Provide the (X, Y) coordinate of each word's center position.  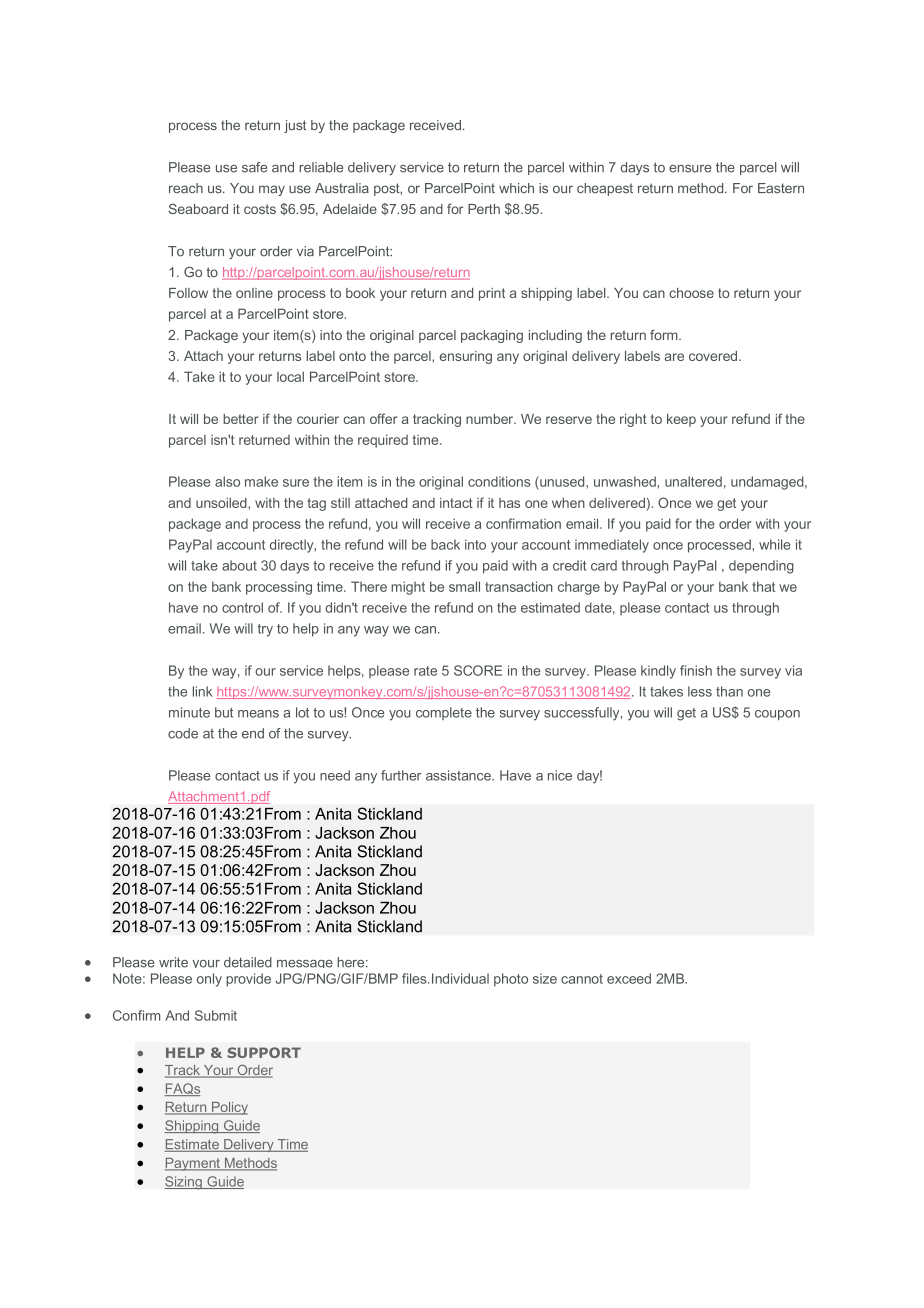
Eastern (781, 188)
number (491, 419)
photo (511, 980)
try (265, 630)
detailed (248, 962)
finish (696, 670)
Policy (228, 1108)
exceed (629, 978)
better (241, 419)
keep (681, 420)
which (516, 188)
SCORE (478, 670)
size (545, 978)
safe (254, 167)
